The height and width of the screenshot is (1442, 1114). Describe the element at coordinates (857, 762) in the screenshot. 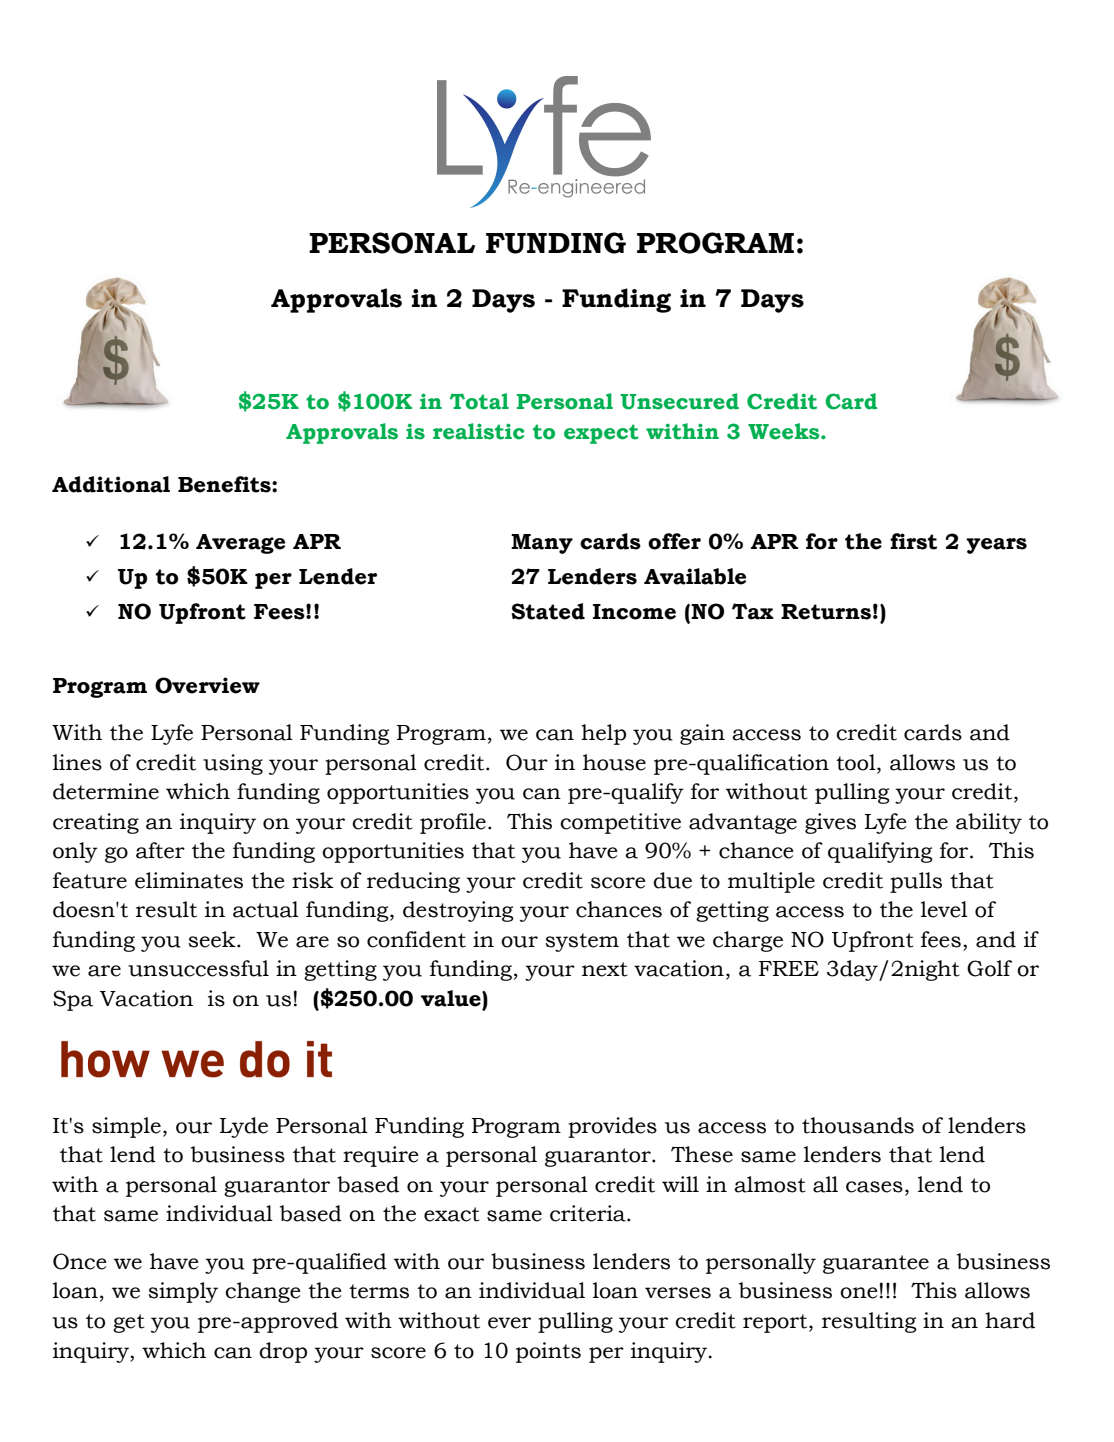

I see `tool` at that location.
